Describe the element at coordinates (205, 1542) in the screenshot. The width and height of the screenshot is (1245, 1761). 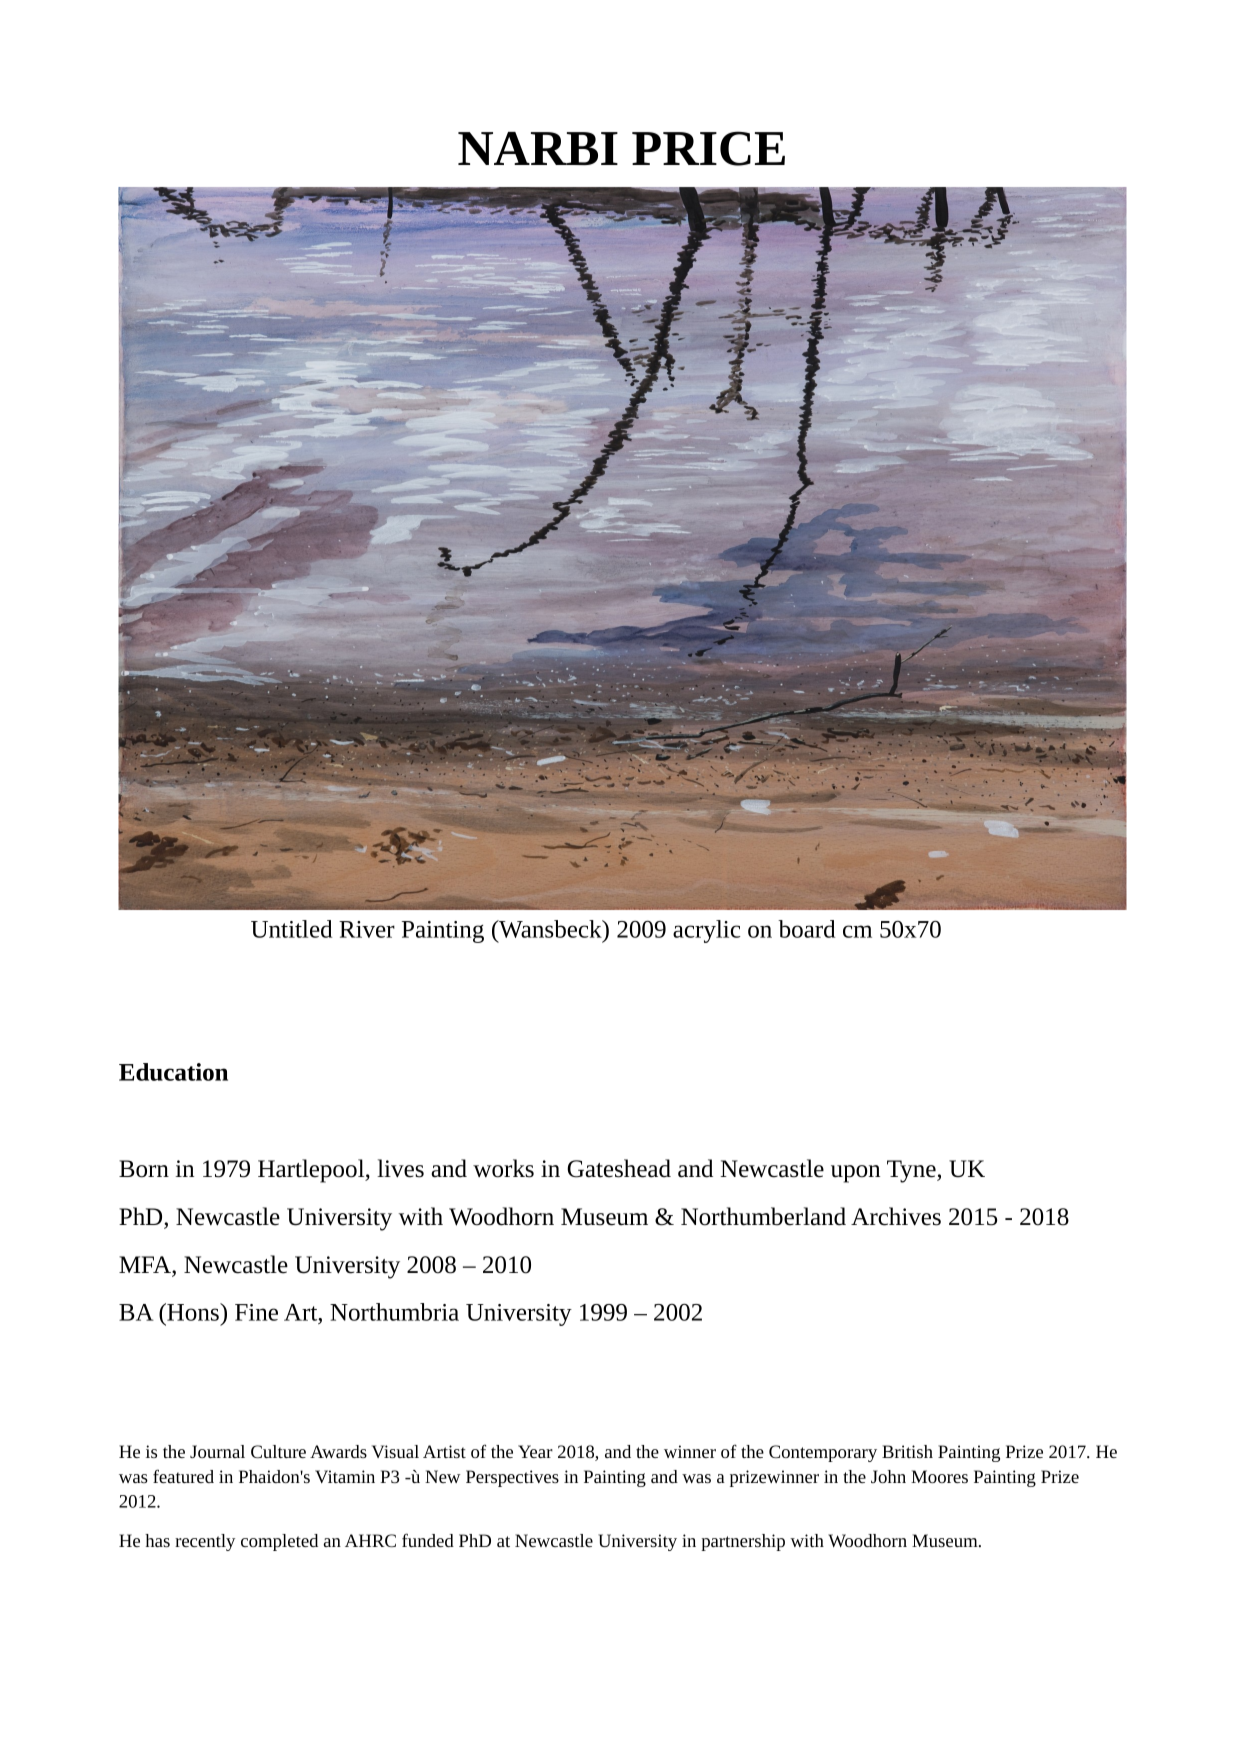
I see `recently` at that location.
